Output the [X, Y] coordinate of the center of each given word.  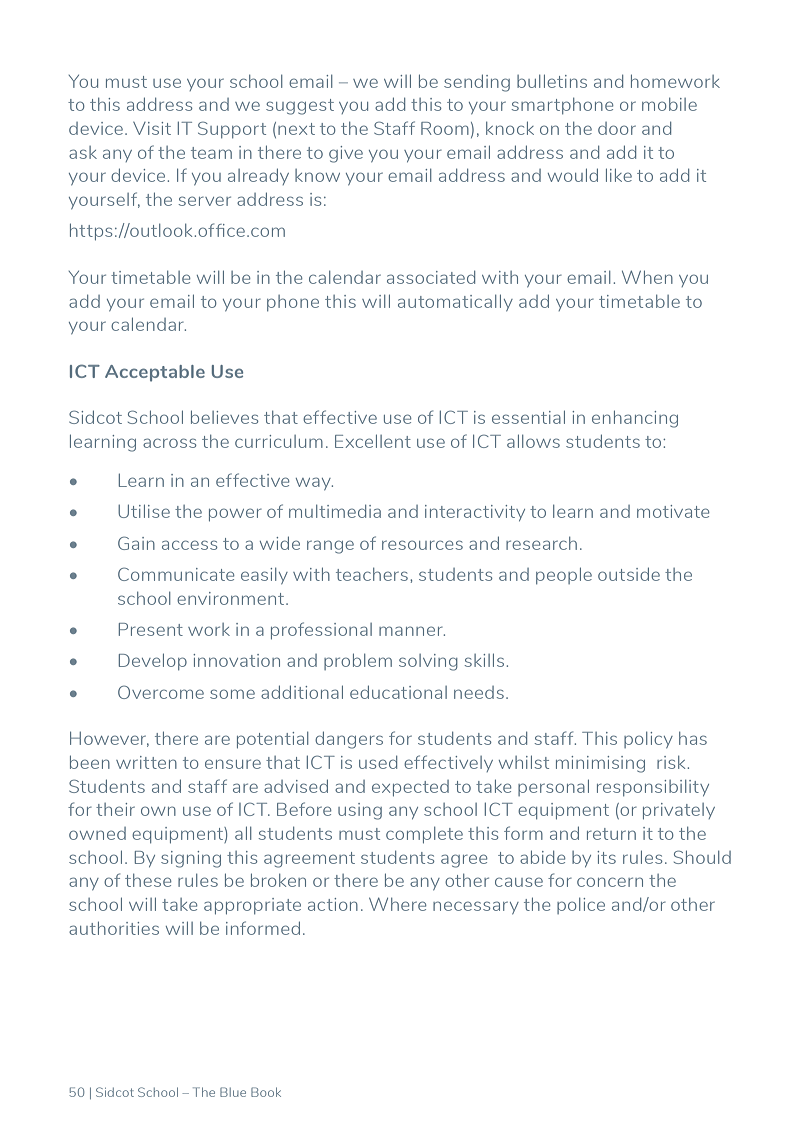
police [581, 906]
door [617, 128]
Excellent [373, 441]
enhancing [635, 419]
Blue [233, 1092]
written [146, 762]
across [169, 443]
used [378, 762]
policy [648, 740]
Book [266, 1092]
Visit [152, 128]
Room [445, 128]
